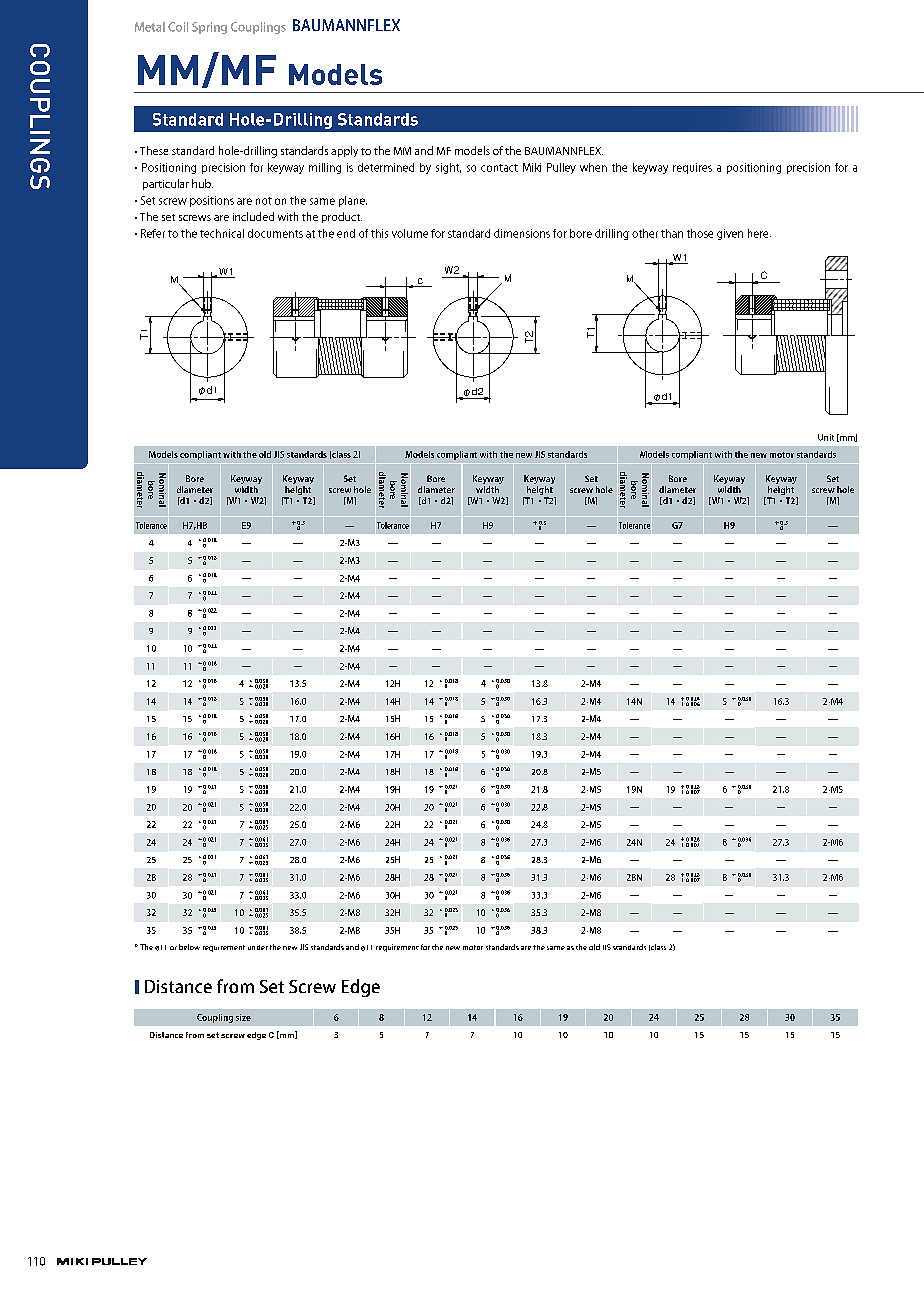 The width and height of the screenshot is (924, 1308). Describe the element at coordinates (730, 234) in the screenshot. I see `given` at that location.
